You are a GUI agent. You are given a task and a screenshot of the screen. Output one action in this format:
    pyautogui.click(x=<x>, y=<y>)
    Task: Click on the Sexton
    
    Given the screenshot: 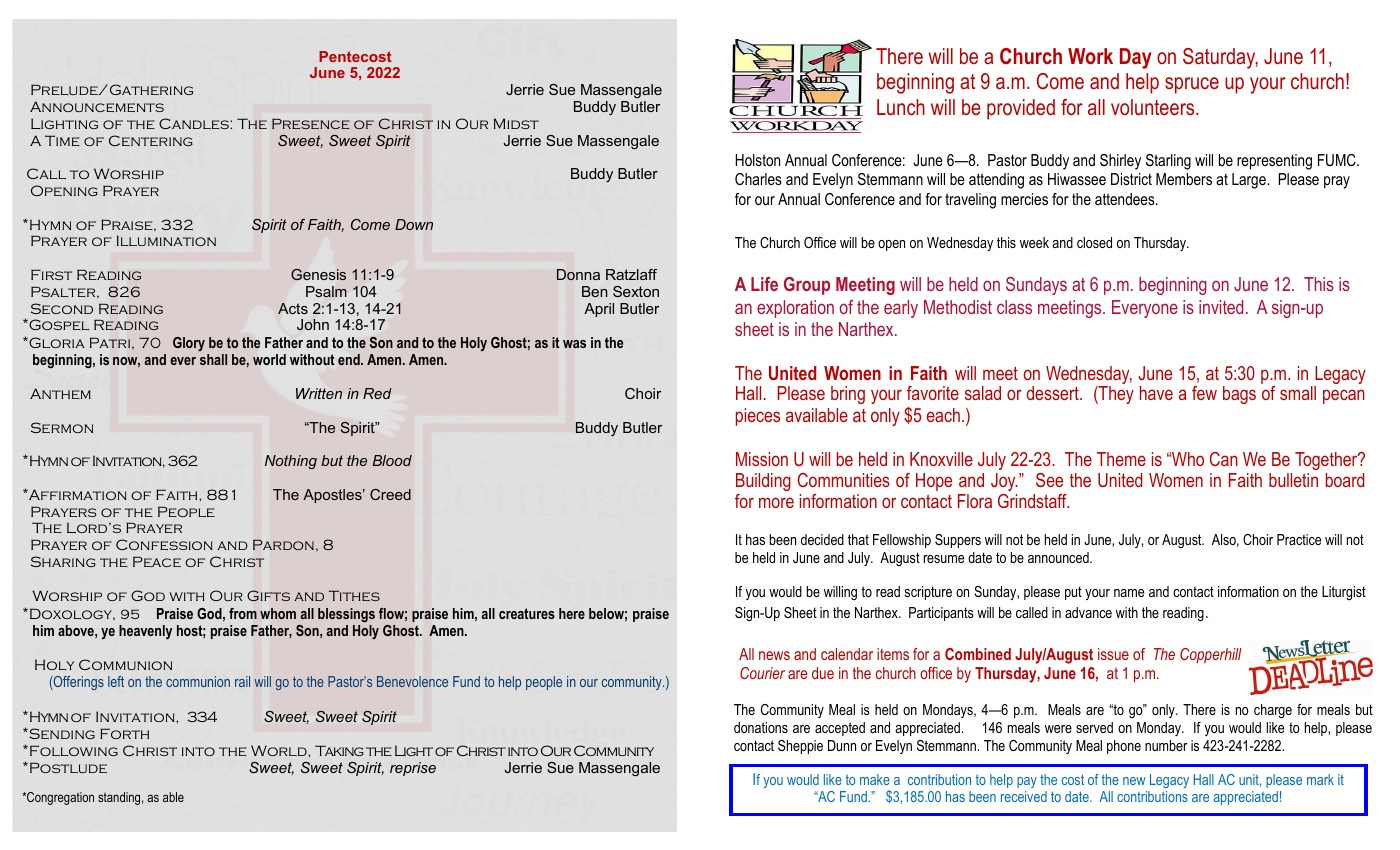 What is the action you would take?
    pyautogui.click(x=636, y=291)
